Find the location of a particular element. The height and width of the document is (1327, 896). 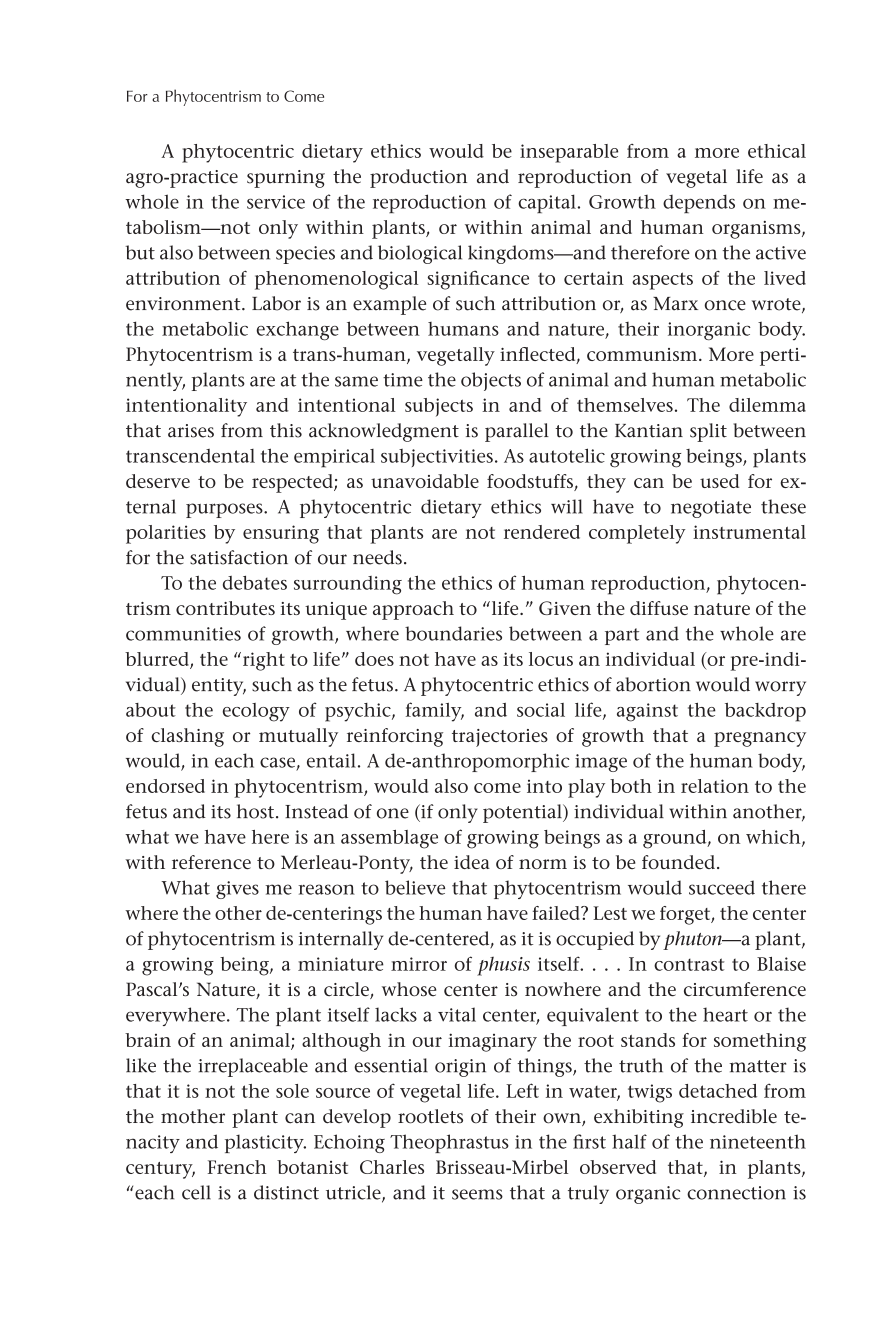

depends is located at coordinates (699, 203).
